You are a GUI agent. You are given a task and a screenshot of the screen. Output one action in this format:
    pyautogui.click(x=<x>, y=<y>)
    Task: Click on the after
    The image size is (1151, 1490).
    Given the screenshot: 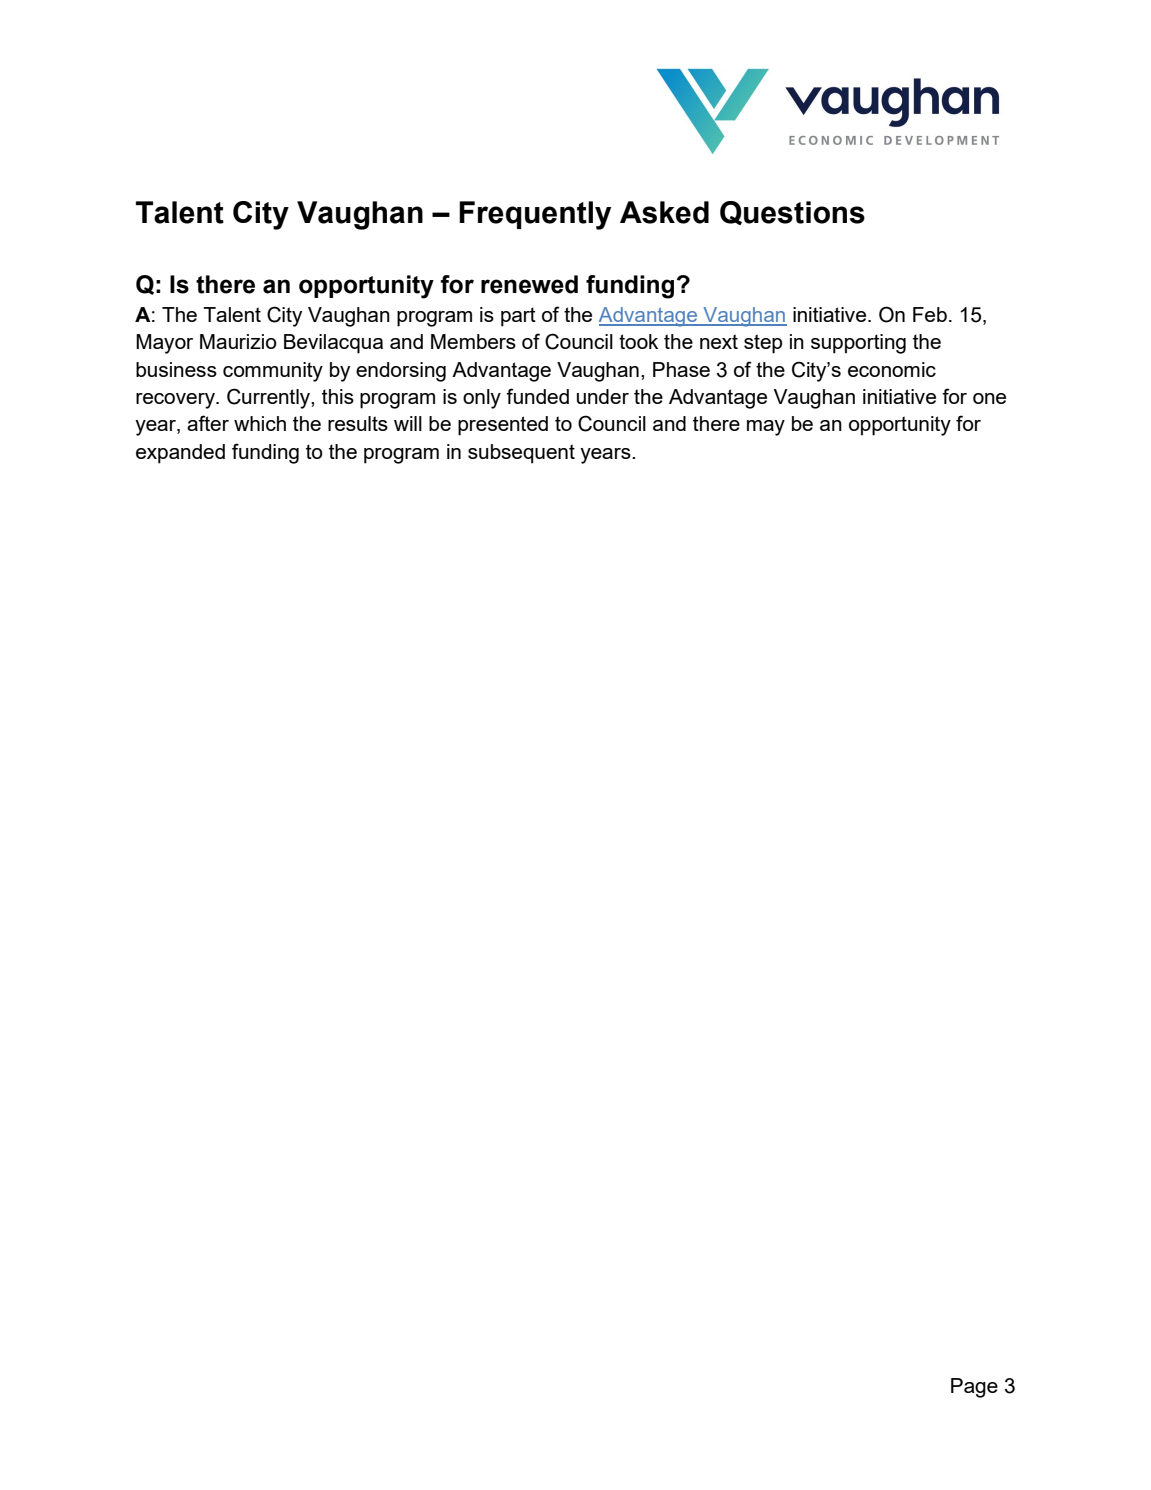 What is the action you would take?
    pyautogui.click(x=208, y=423)
